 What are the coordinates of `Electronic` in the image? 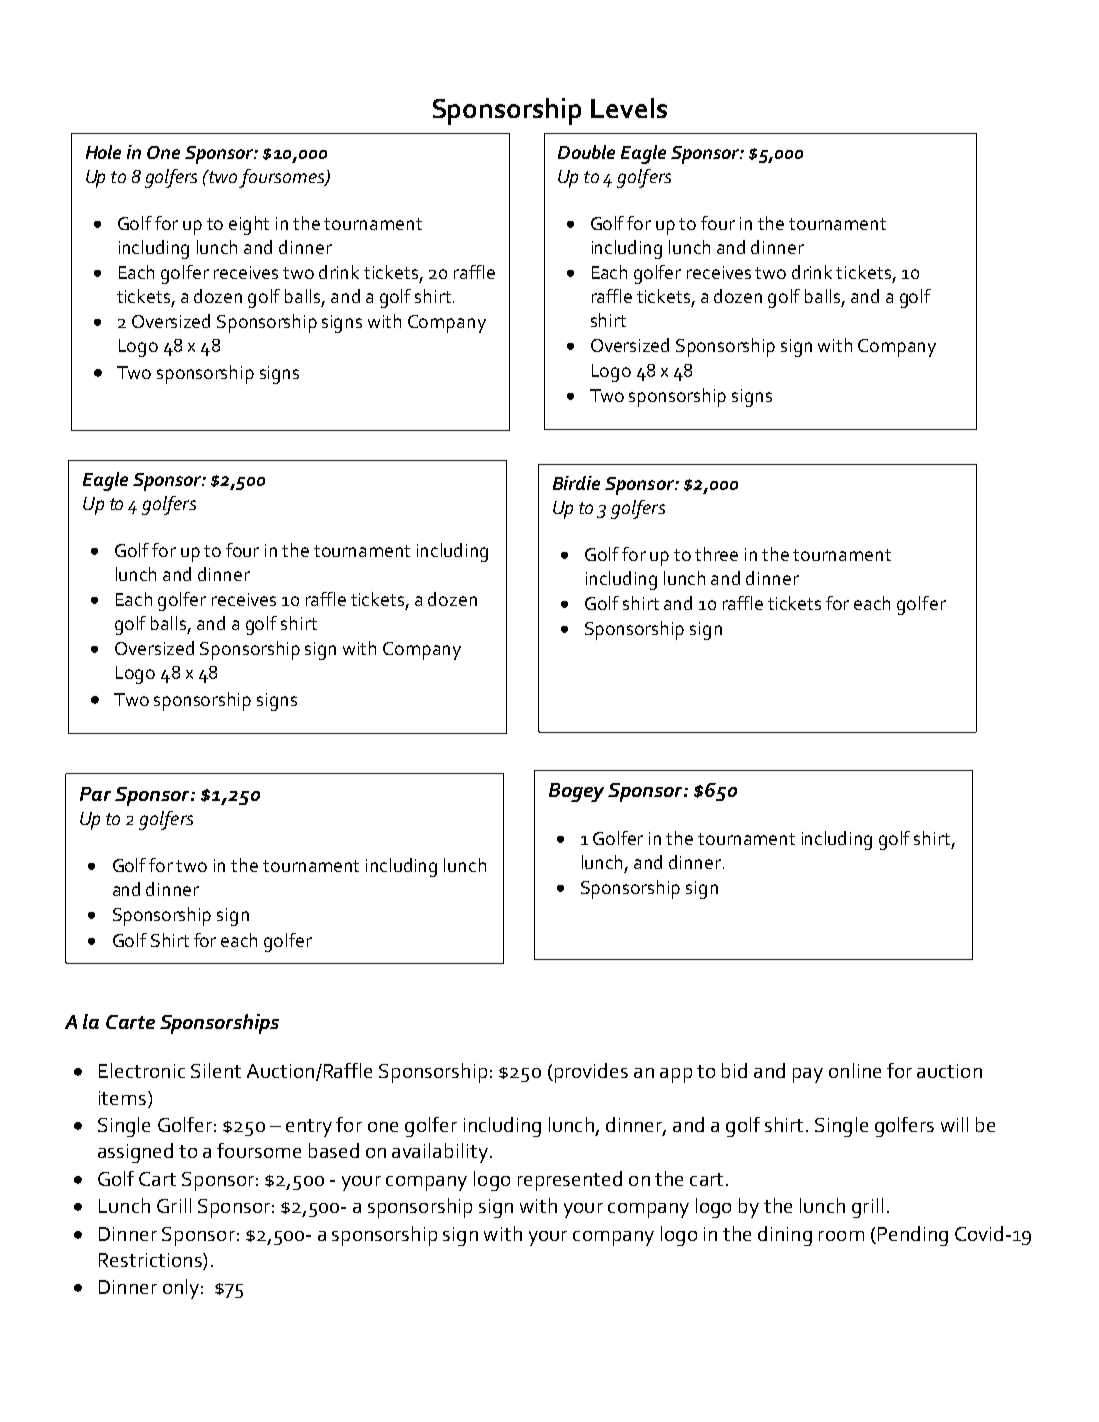 It's located at (142, 1070).
